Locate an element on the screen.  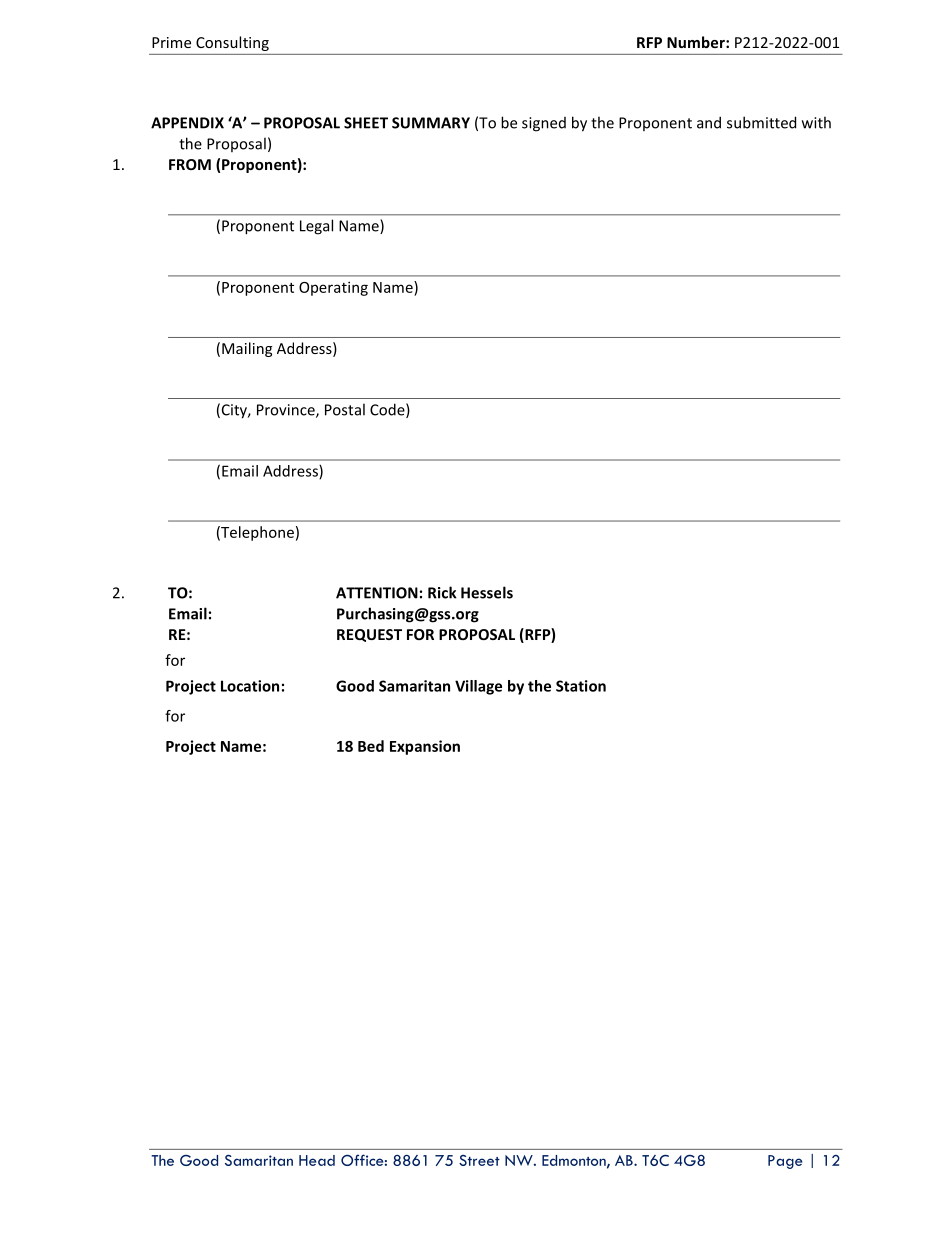
submitted is located at coordinates (761, 122).
